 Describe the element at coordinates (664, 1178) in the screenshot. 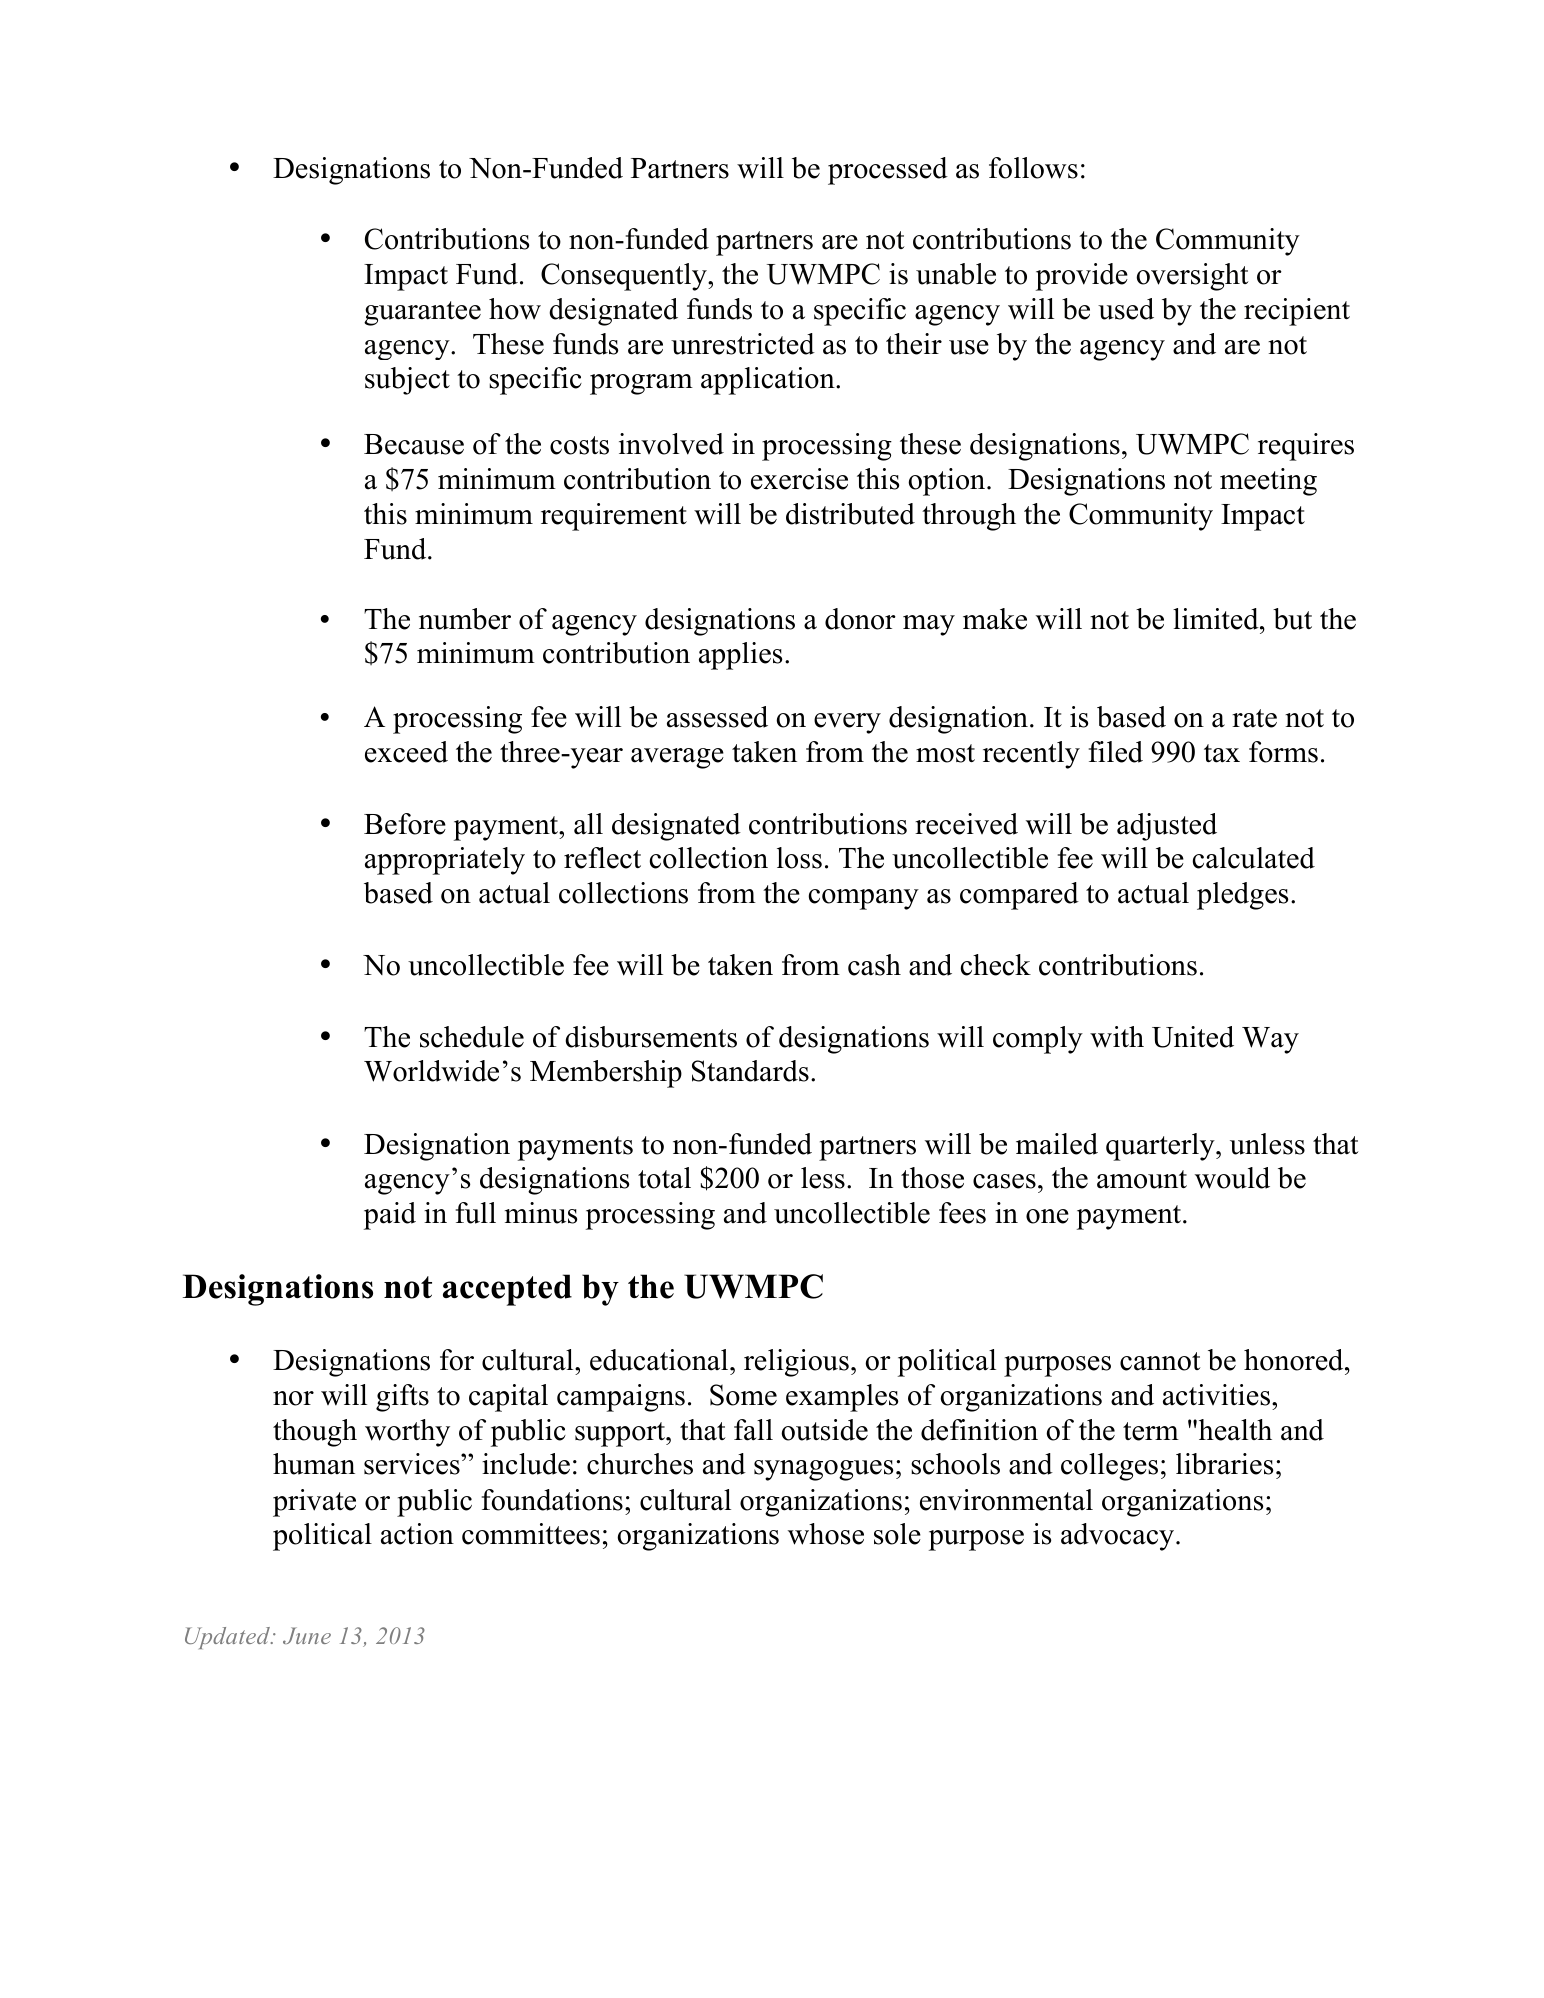

I see `total` at that location.
